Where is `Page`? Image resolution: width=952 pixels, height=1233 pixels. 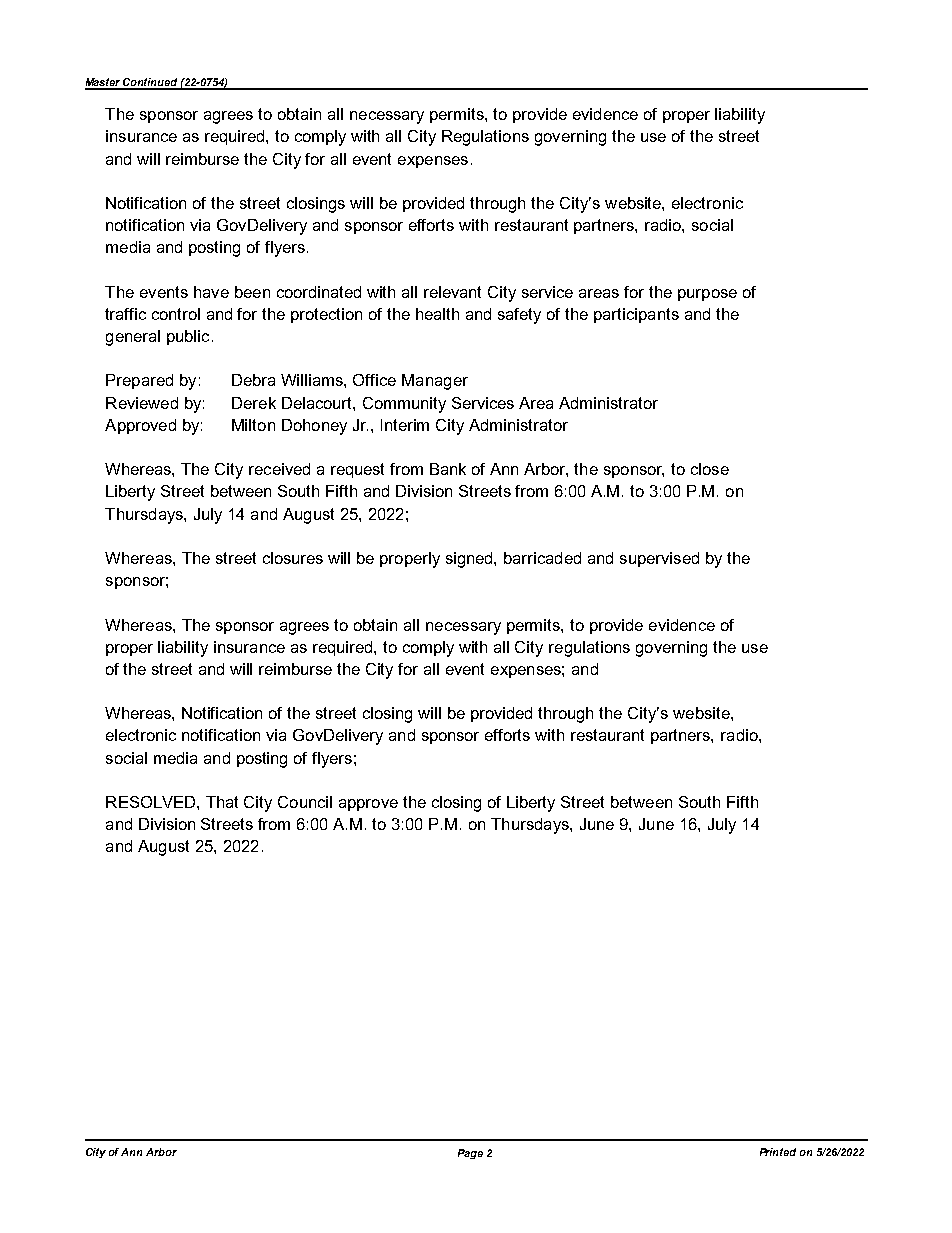 Page is located at coordinates (470, 1154).
